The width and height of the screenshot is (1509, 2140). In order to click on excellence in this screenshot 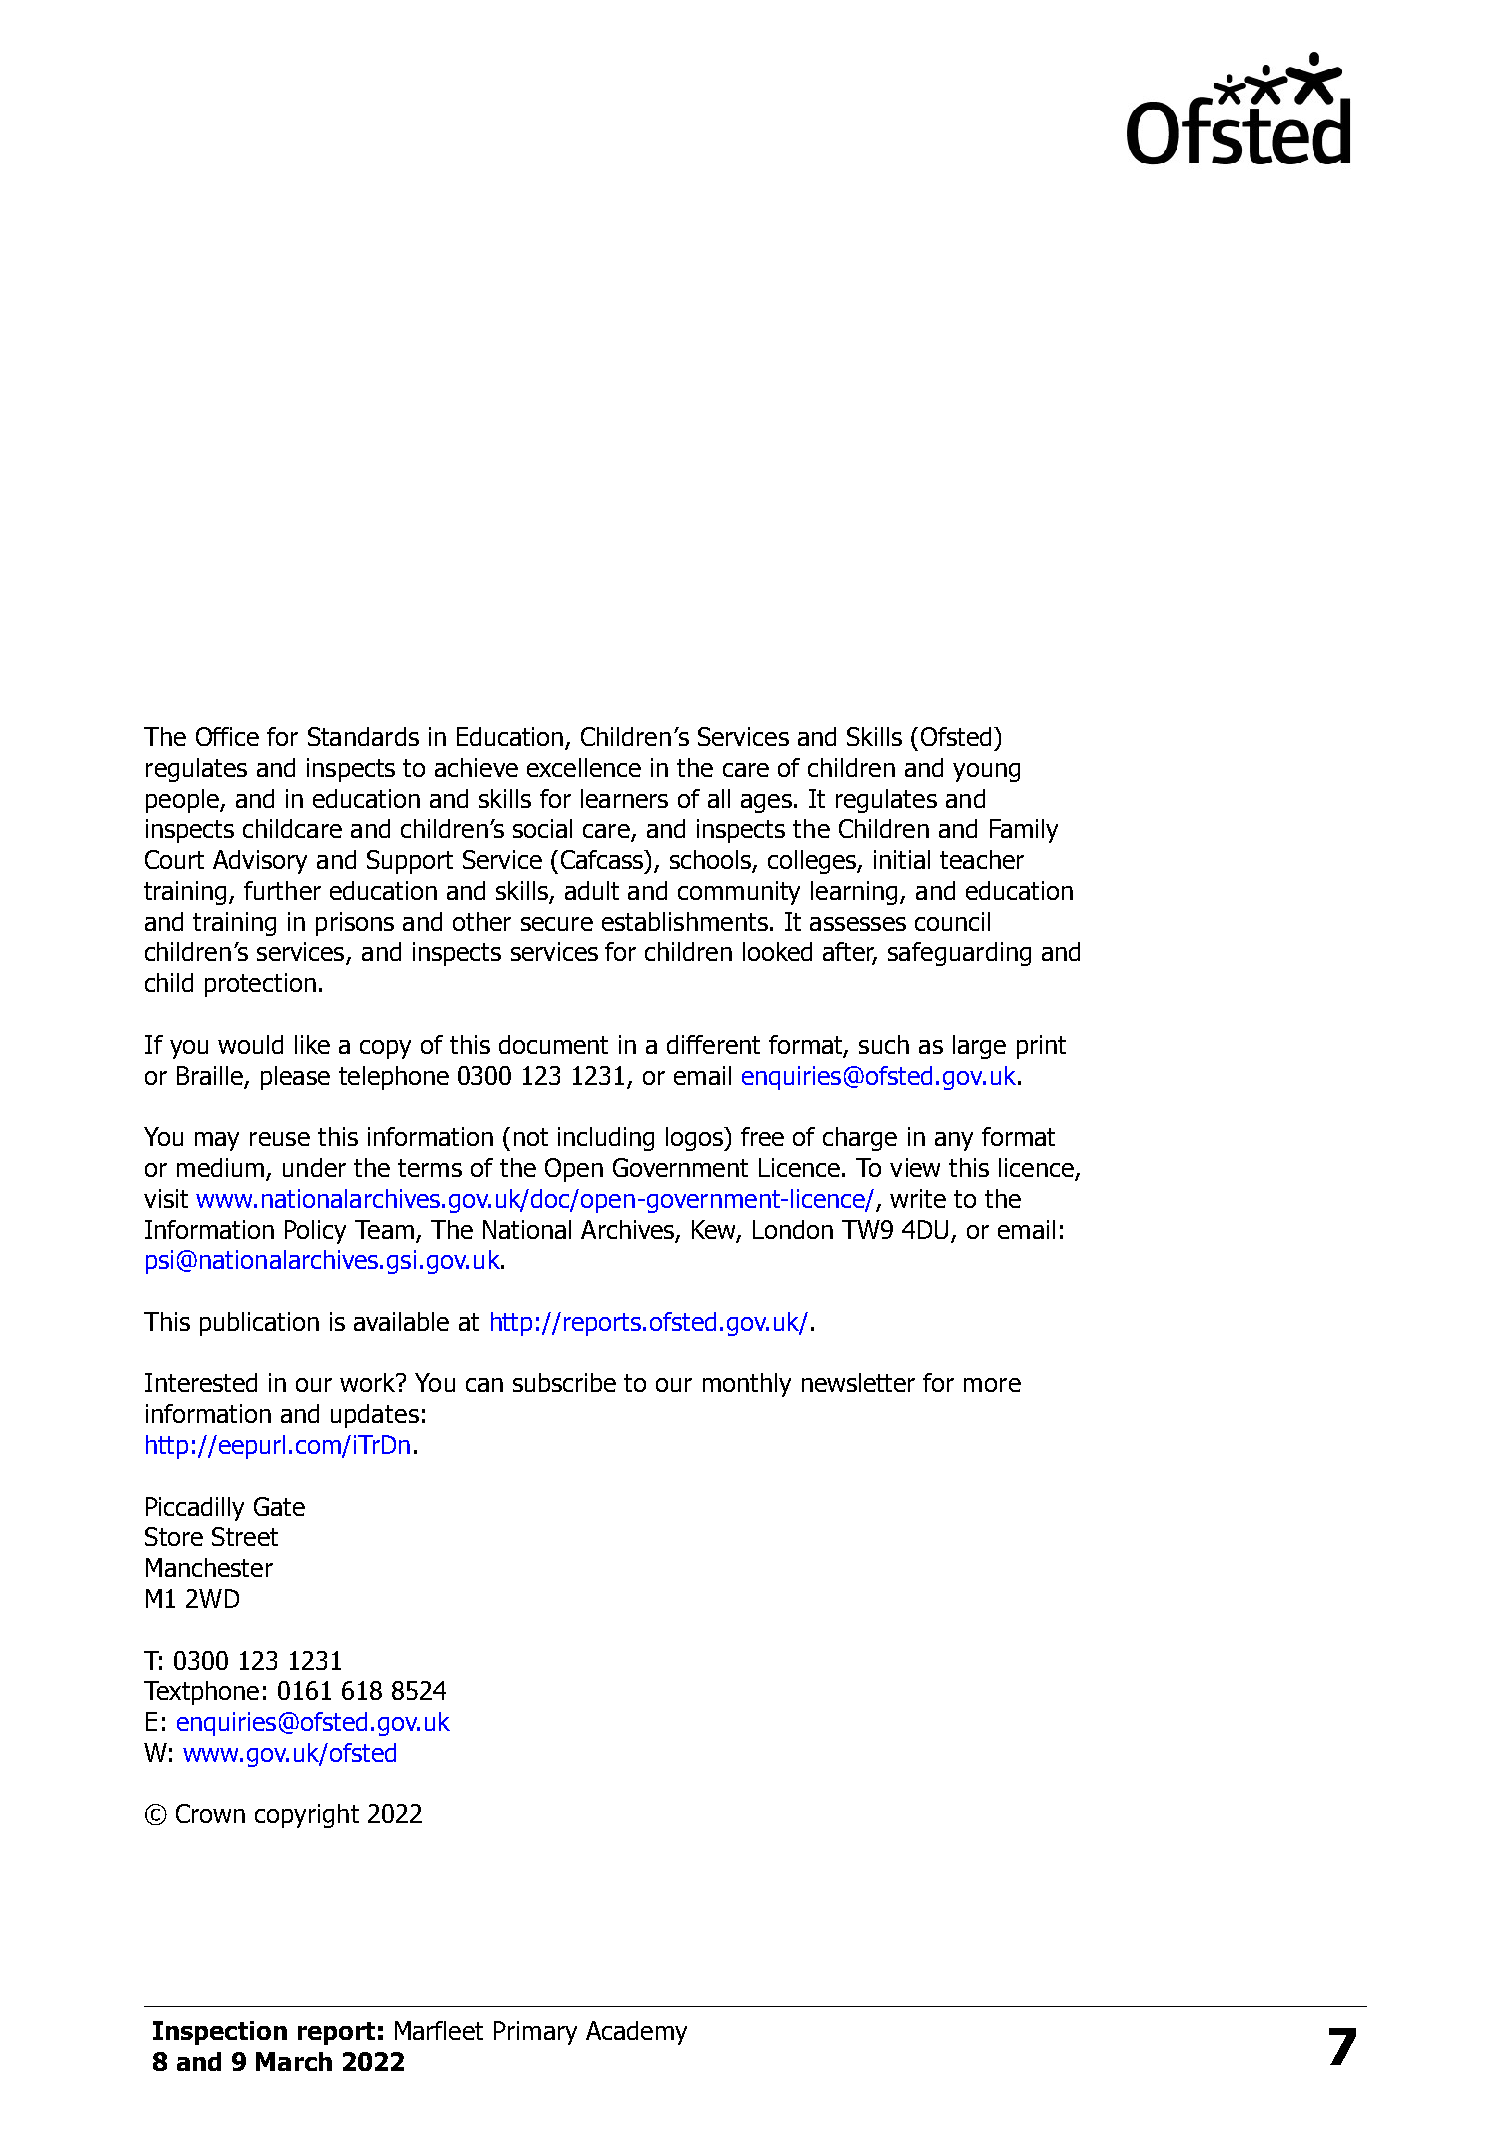, I will do `click(584, 767)`.
